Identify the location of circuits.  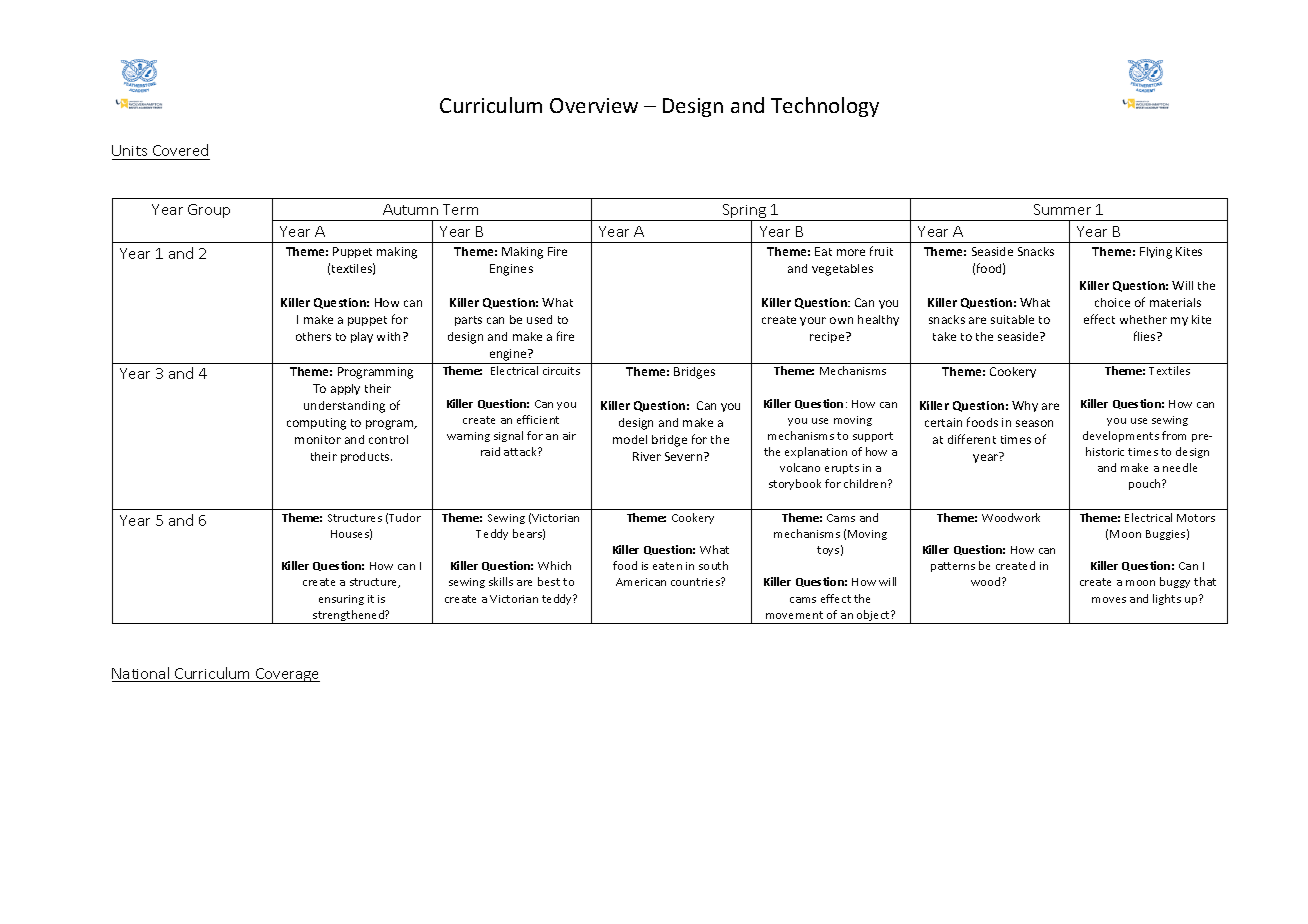
(561, 371).
